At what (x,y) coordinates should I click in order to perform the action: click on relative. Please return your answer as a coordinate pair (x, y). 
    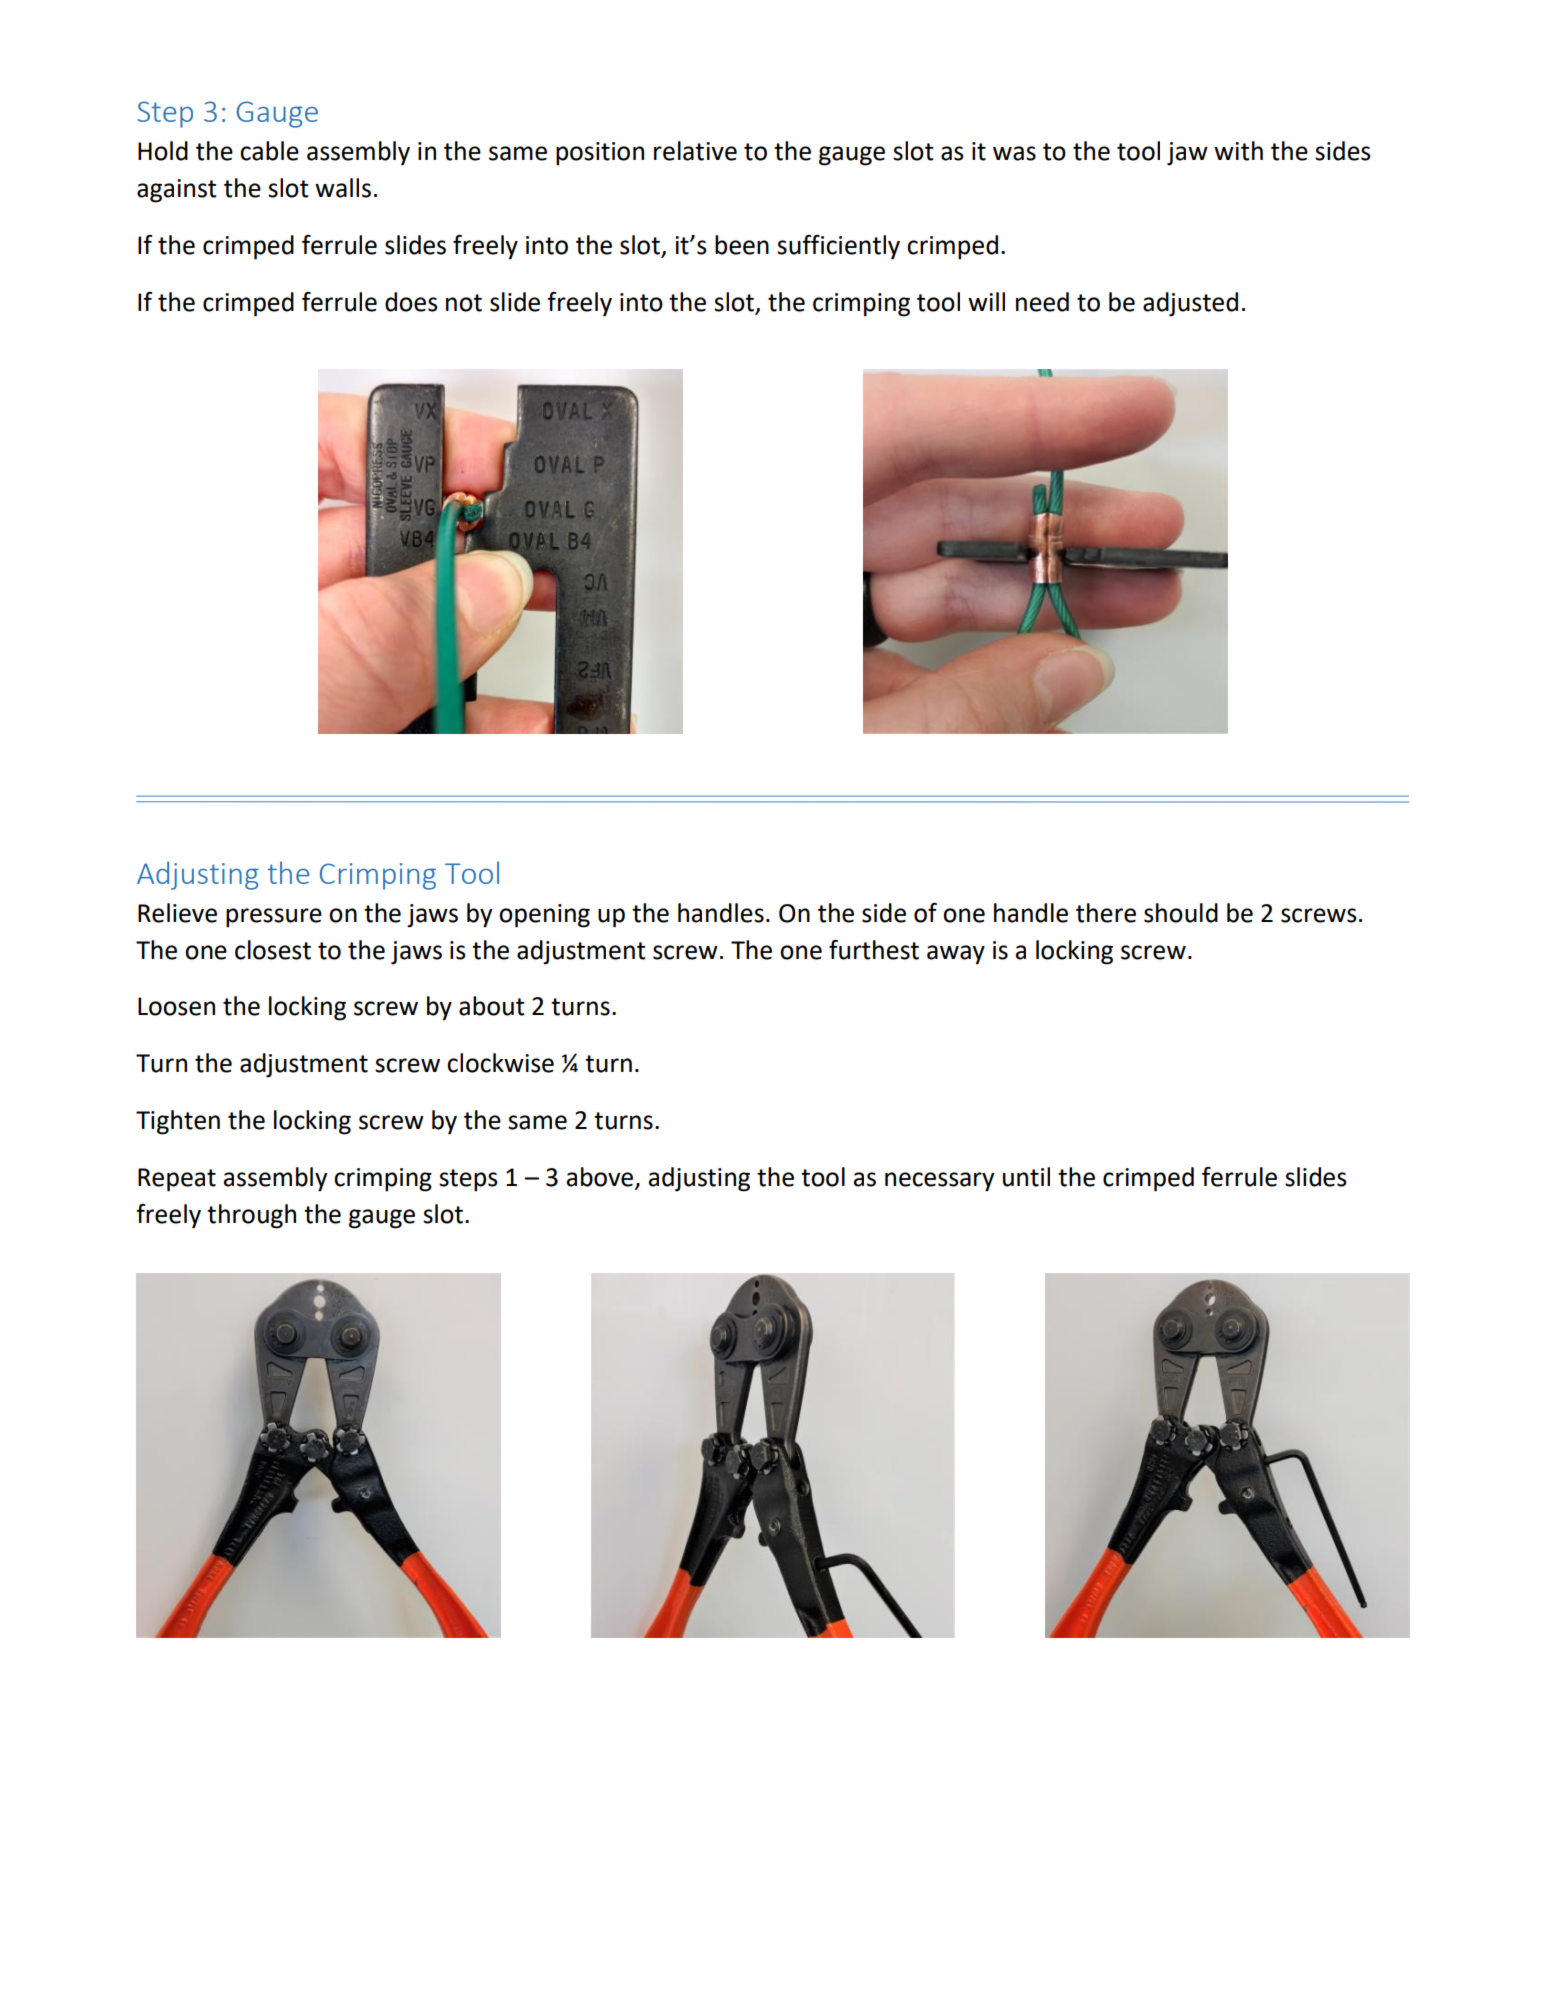
    Looking at the image, I should click on (695, 151).
